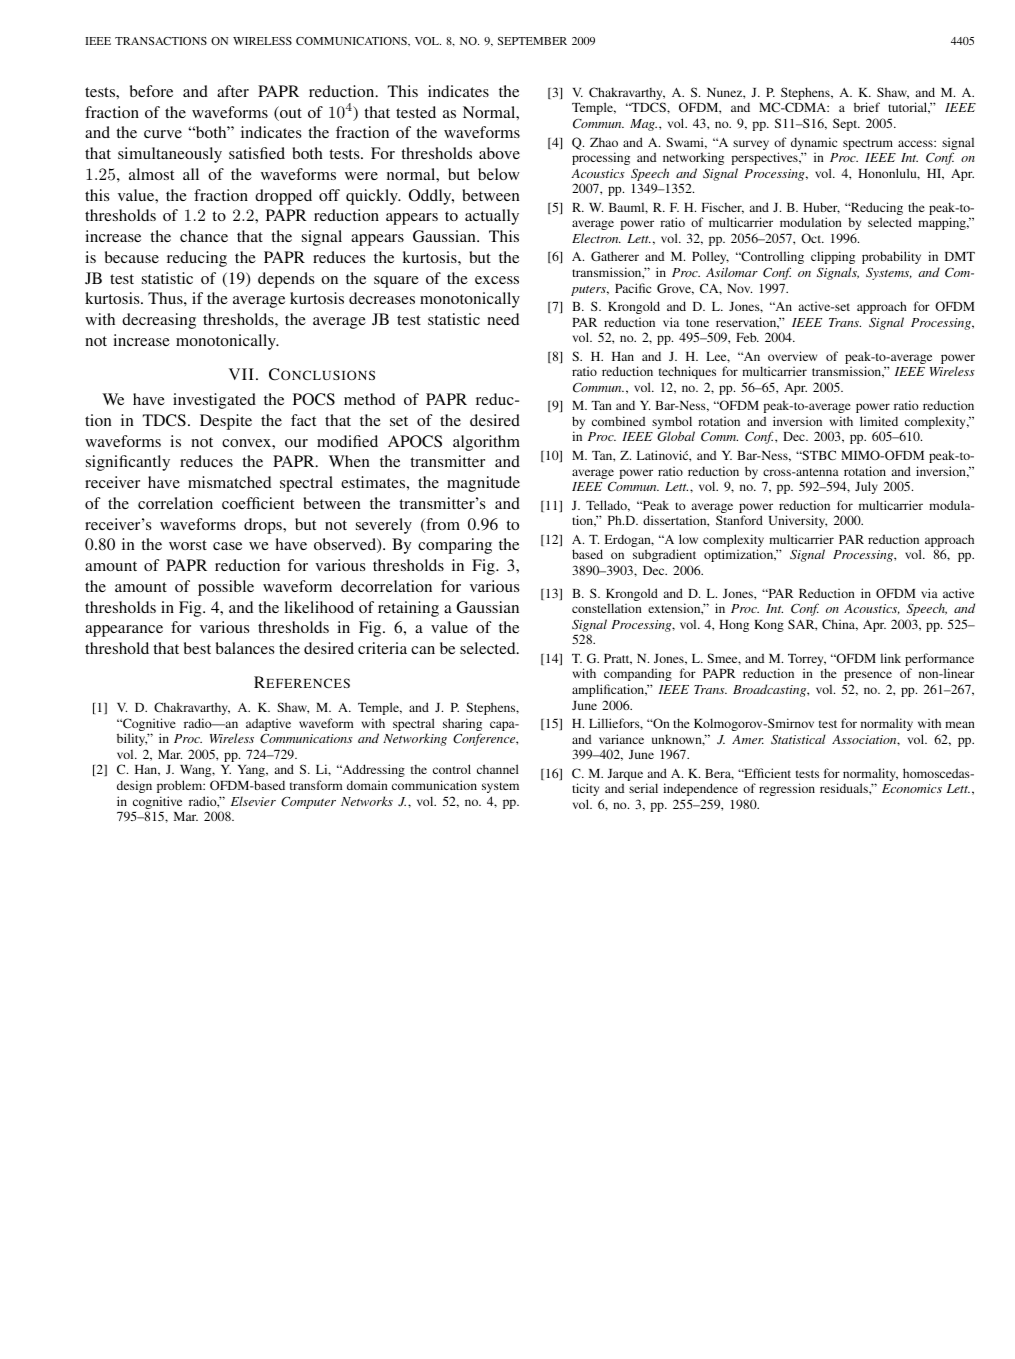 Image resolution: width=1015 pixels, height=1359 pixels. Describe the element at coordinates (833, 257) in the screenshot. I see `clipping` at that location.
